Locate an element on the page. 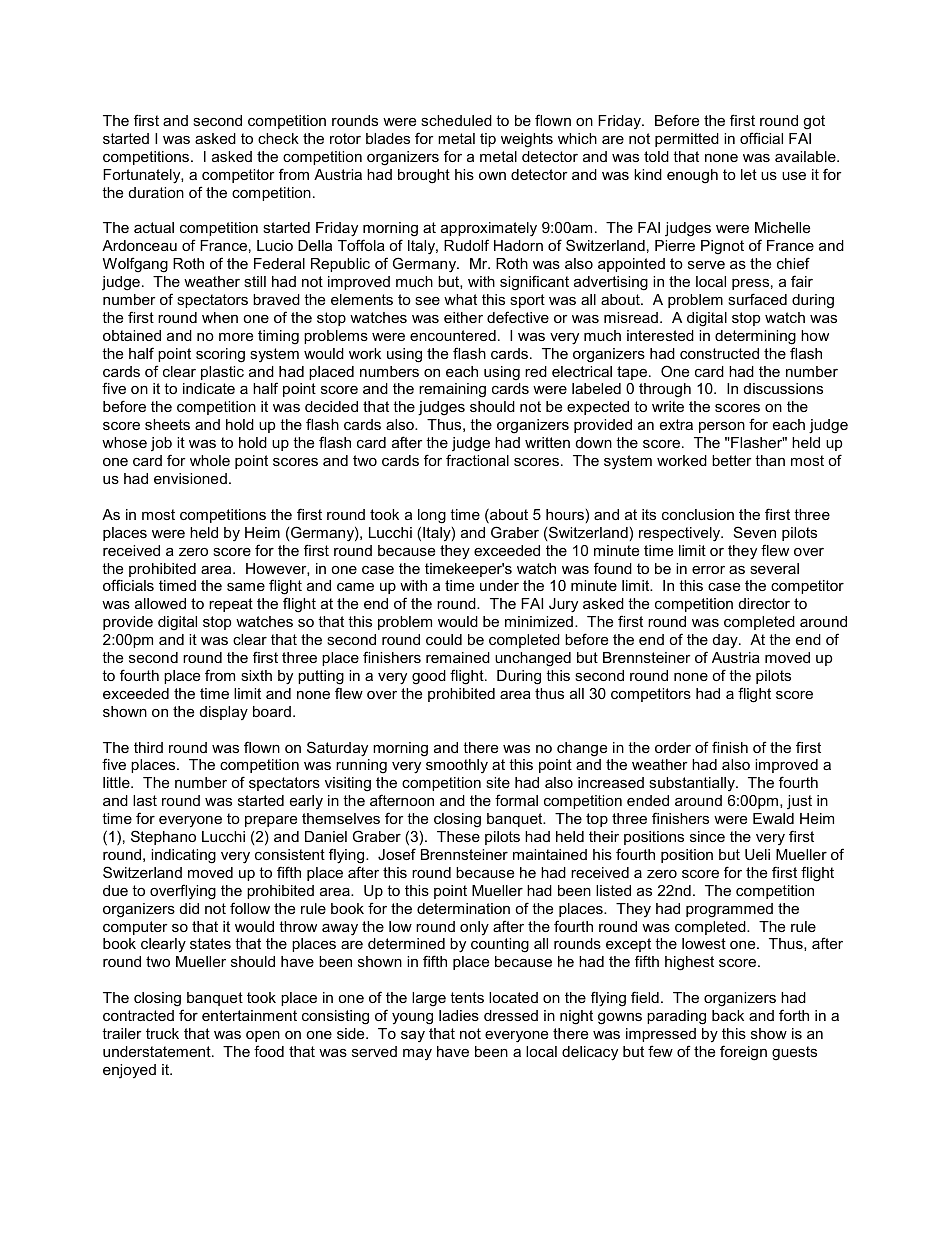  duration is located at coordinates (156, 192).
